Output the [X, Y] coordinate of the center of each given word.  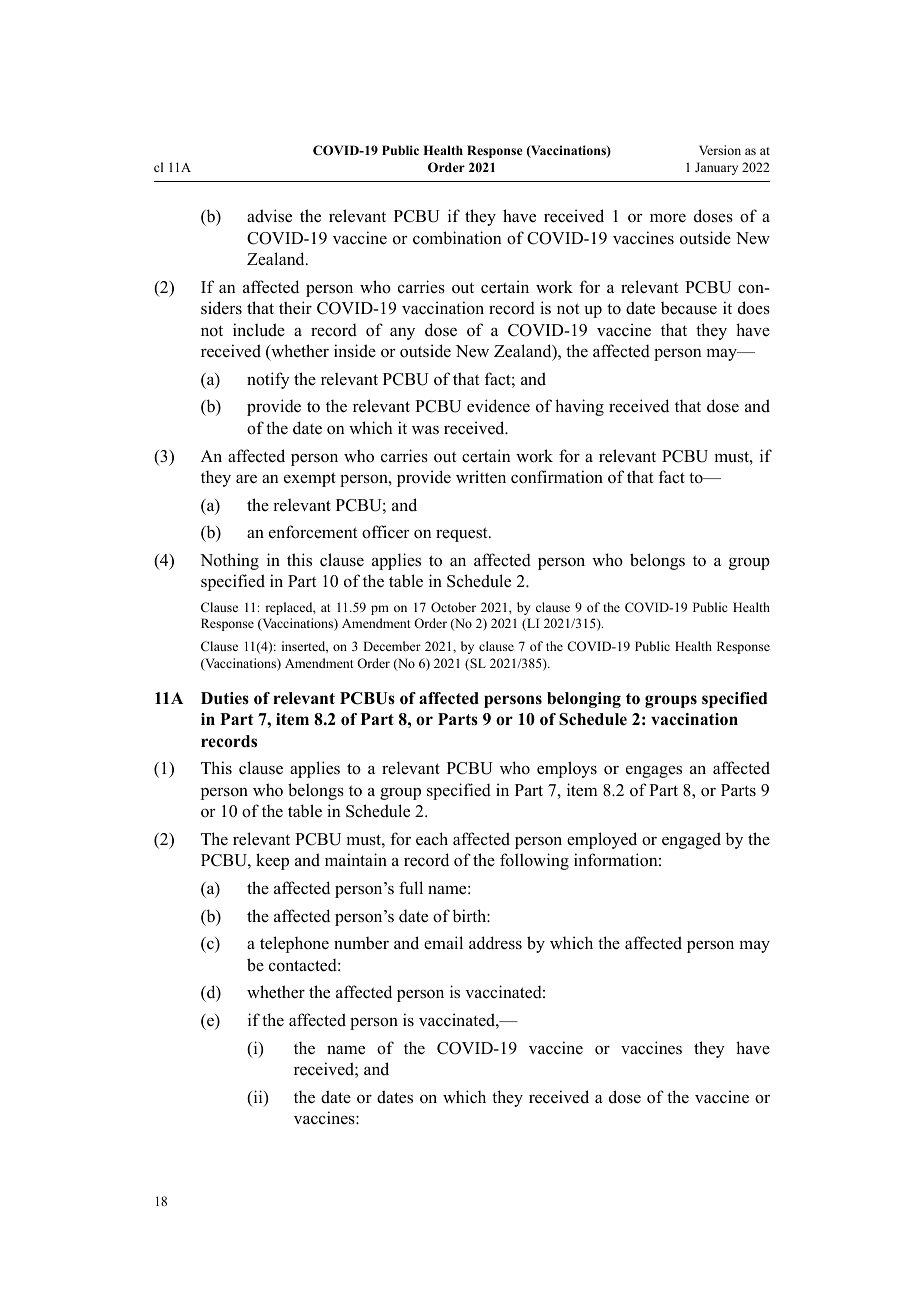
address [495, 943]
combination [457, 238]
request [463, 534]
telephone [294, 944]
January [716, 168]
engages [654, 771]
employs [567, 769]
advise [269, 216]
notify [268, 380]
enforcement [313, 532]
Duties [225, 698]
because [689, 308]
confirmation [557, 477]
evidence [498, 406]
